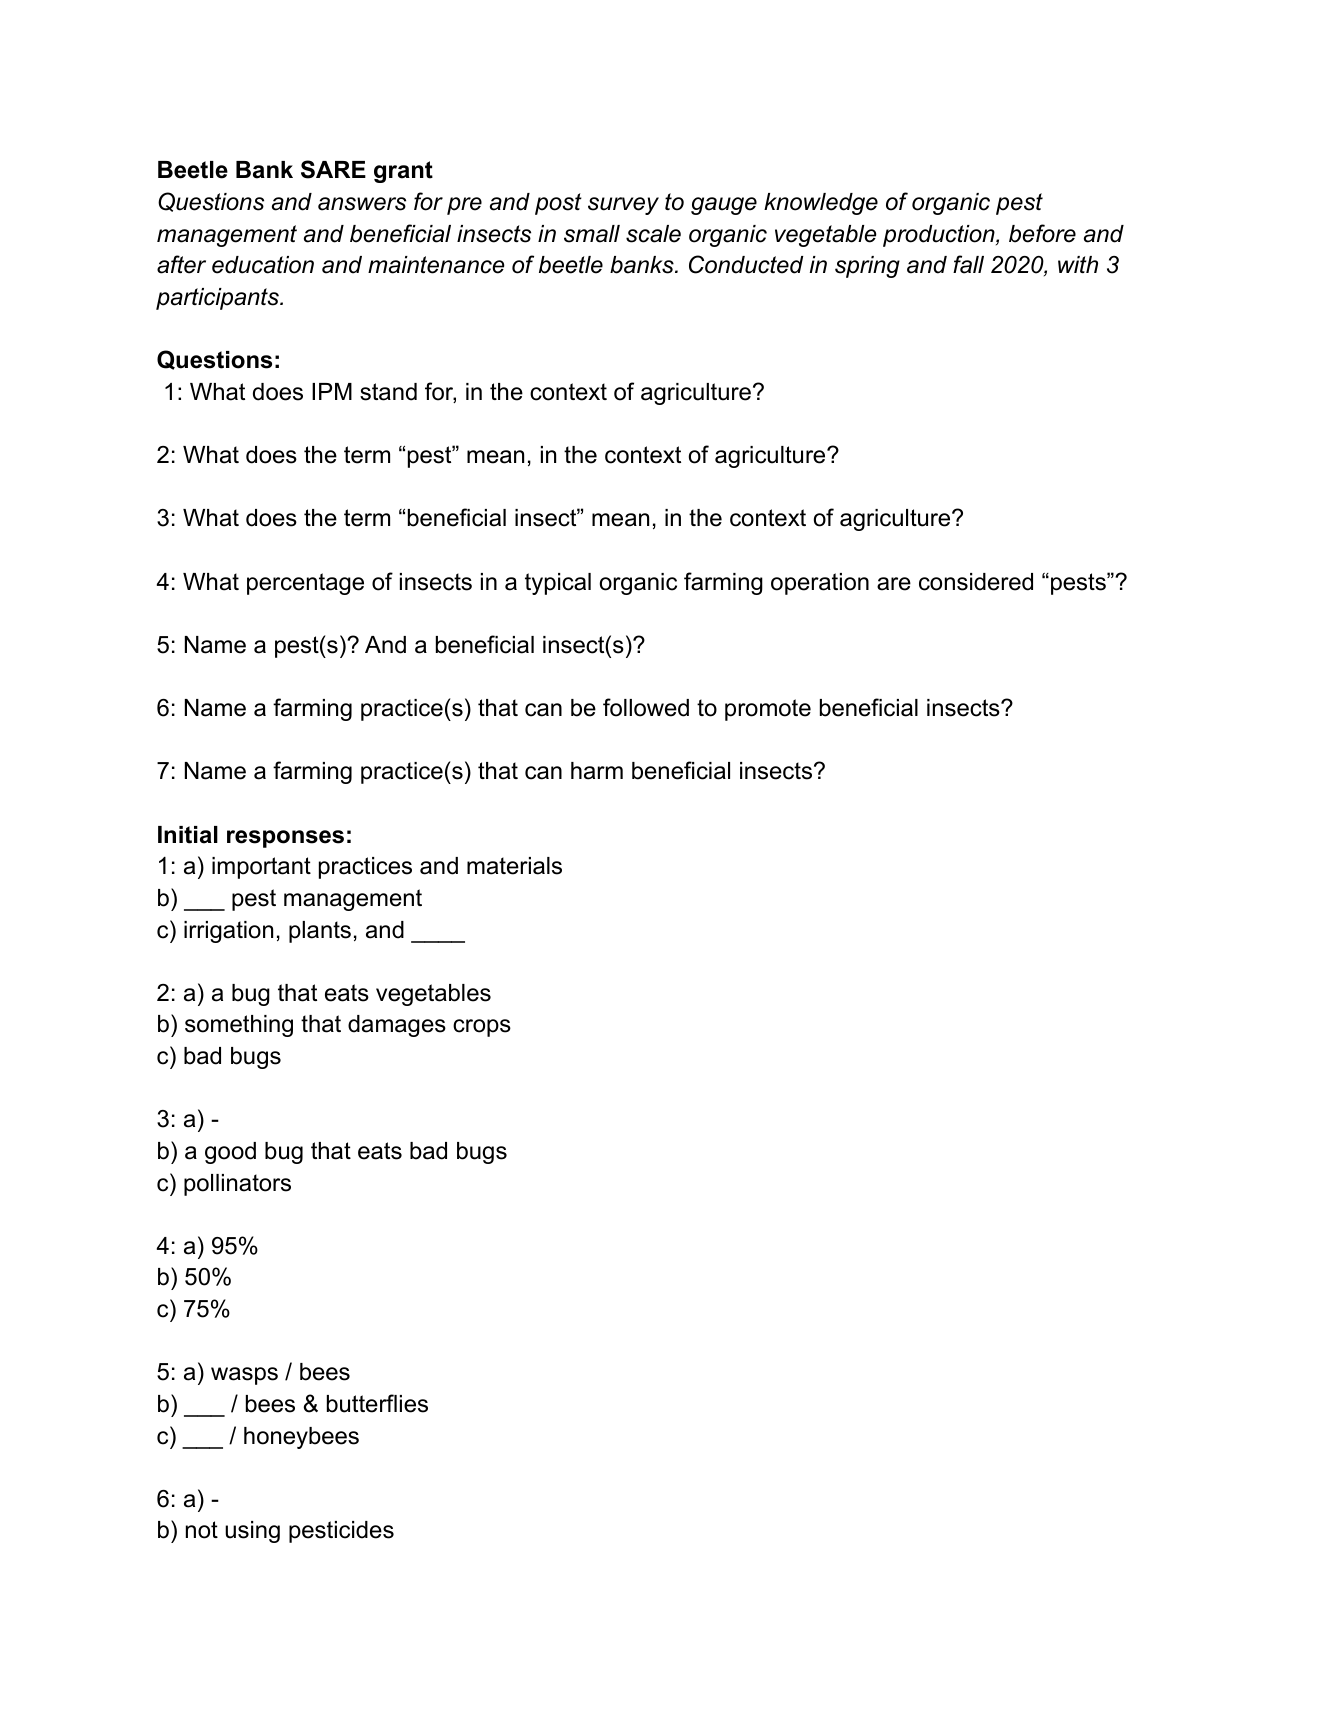 The image size is (1331, 1722). Describe the element at coordinates (252, 1532) in the screenshot. I see `using` at that location.
